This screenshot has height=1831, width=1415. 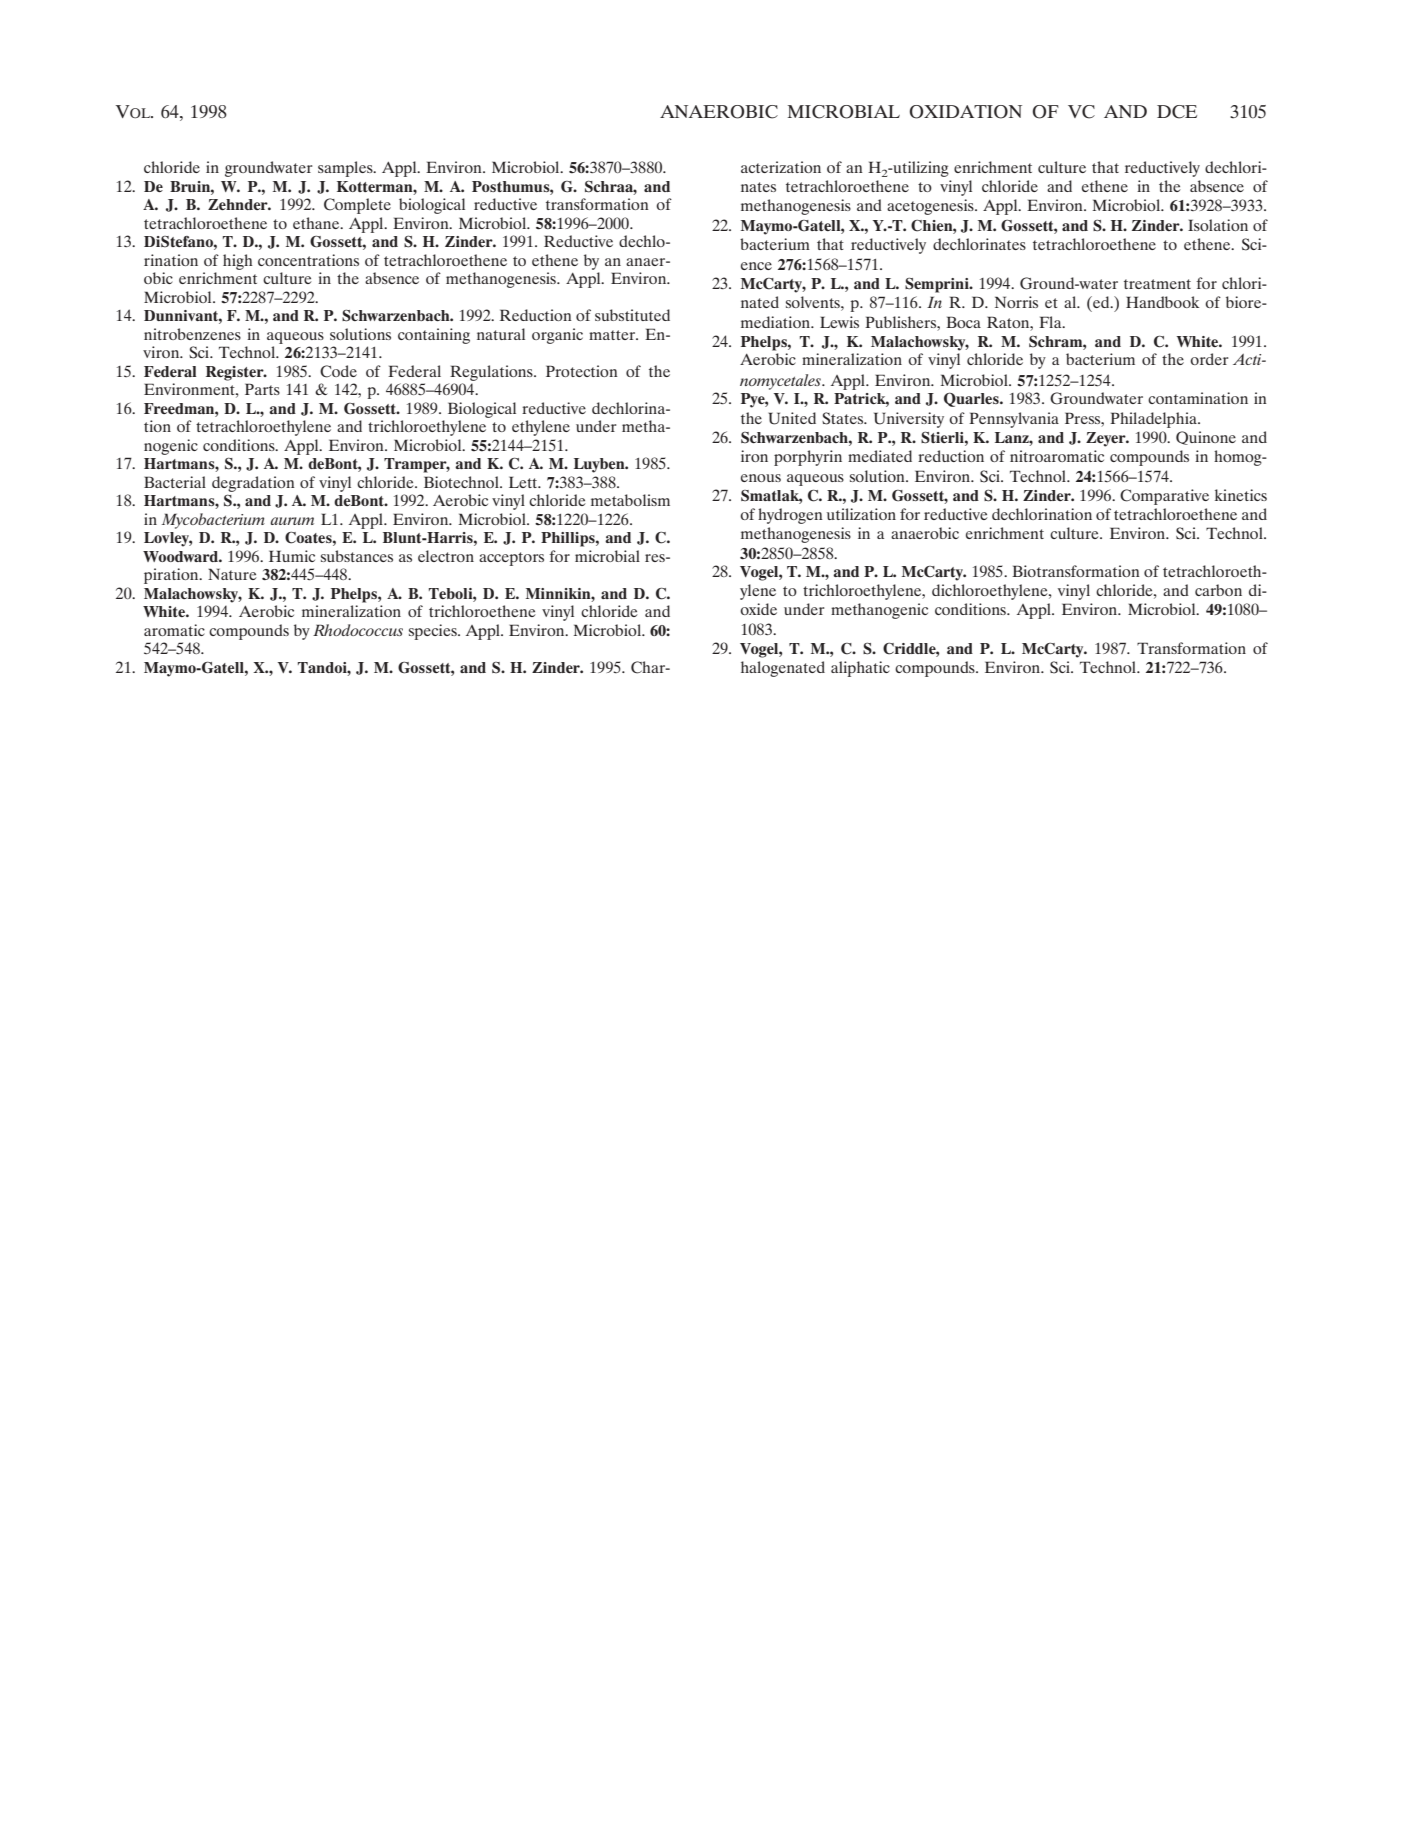 What do you see at coordinates (1177, 112) in the screenshot?
I see `DCE` at bounding box center [1177, 112].
